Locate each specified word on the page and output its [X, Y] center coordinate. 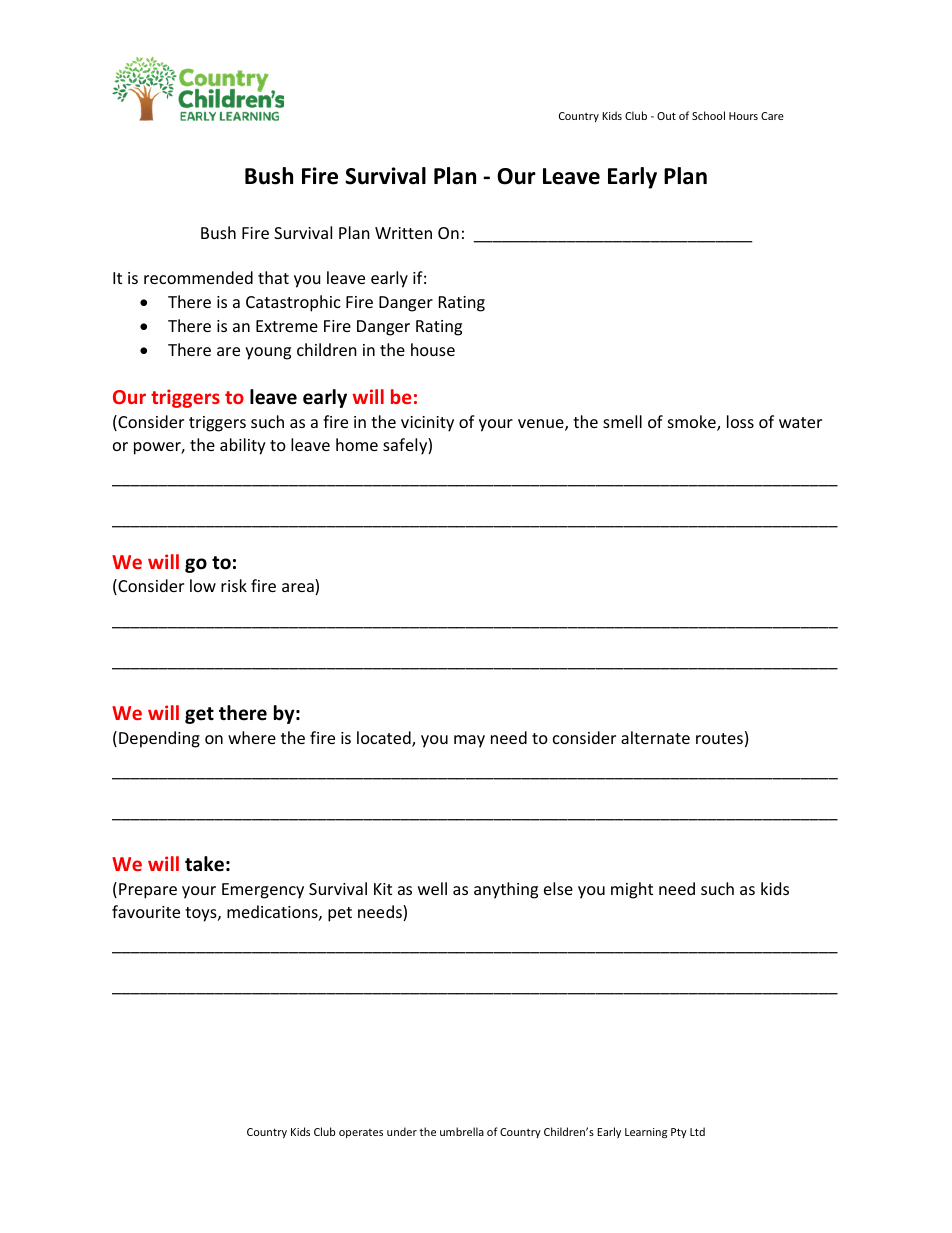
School [708, 115]
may [469, 741]
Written [403, 233]
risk [234, 585]
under [402, 1131]
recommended [198, 277]
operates [361, 1133]
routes [719, 738]
